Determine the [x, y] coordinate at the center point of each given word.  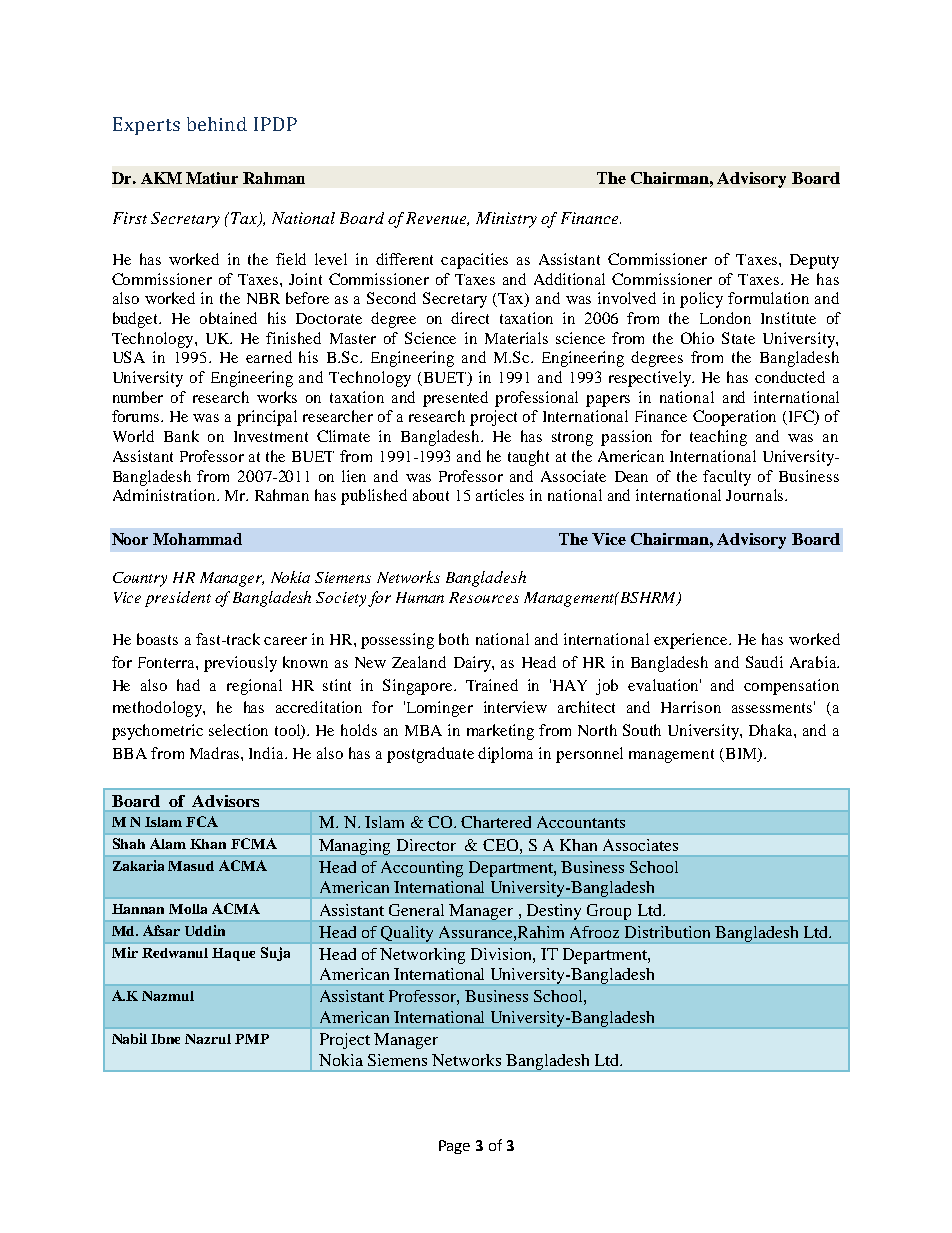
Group [609, 912]
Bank [181, 436]
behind [217, 124]
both [454, 639]
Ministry [506, 220]
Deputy [814, 261]
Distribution [667, 932]
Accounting [422, 869]
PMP [252, 1039]
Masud [191, 866]
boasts [157, 639]
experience [692, 641]
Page [454, 1147]
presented [455, 399]
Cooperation [734, 418]
